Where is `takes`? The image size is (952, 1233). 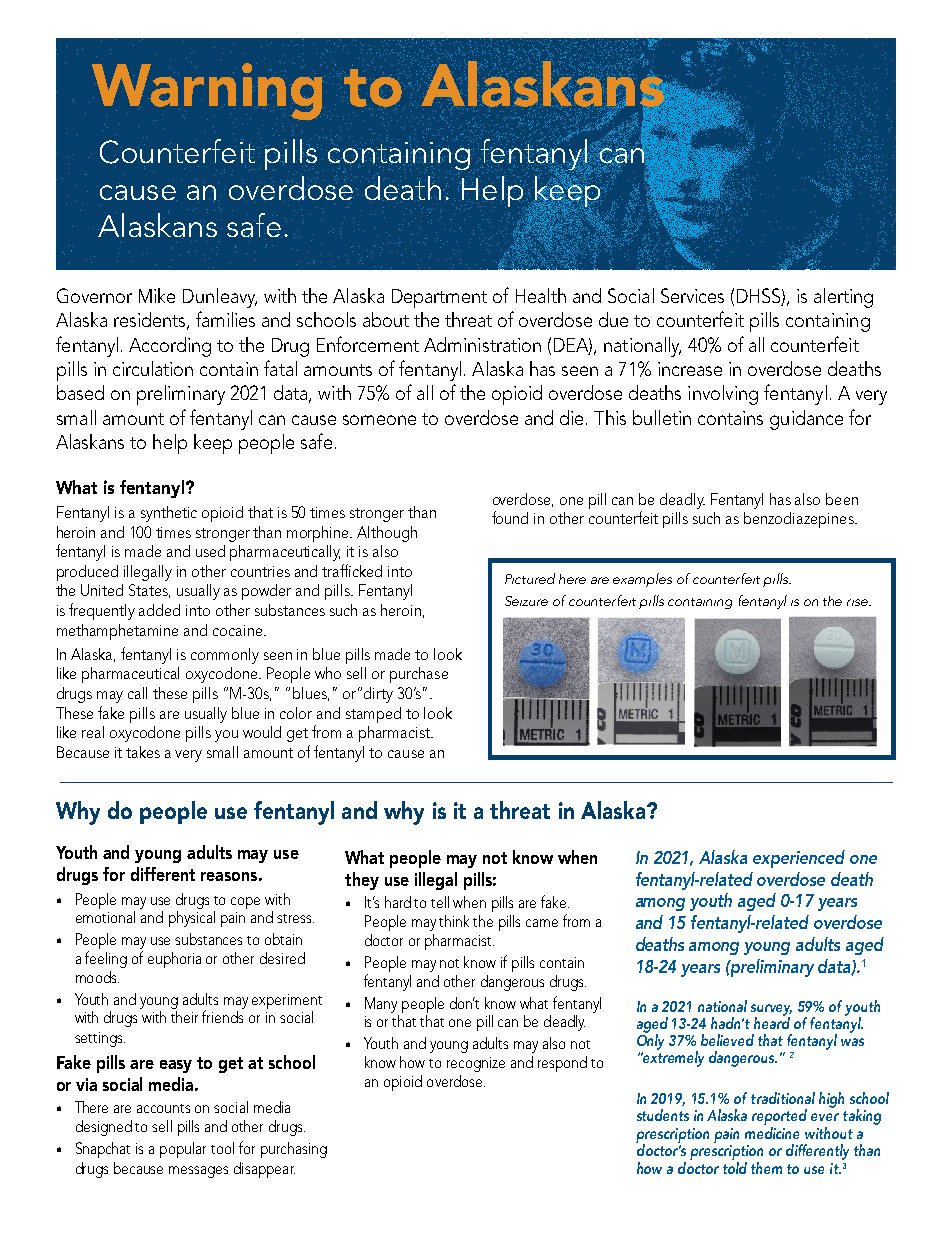 takes is located at coordinates (143, 752).
